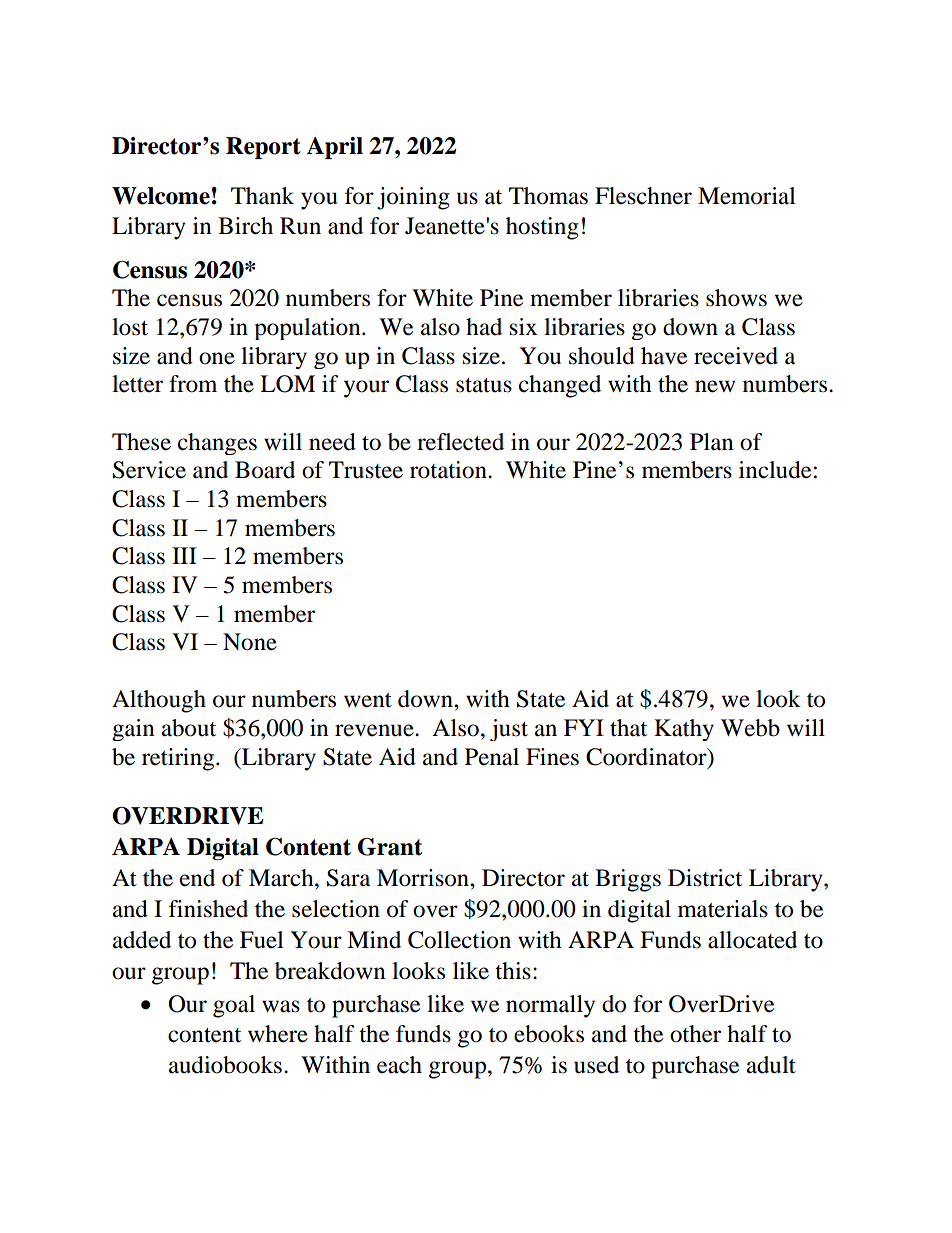 This image has width=952, height=1233. Describe the element at coordinates (161, 196) in the image. I see `Welcome` at that location.
